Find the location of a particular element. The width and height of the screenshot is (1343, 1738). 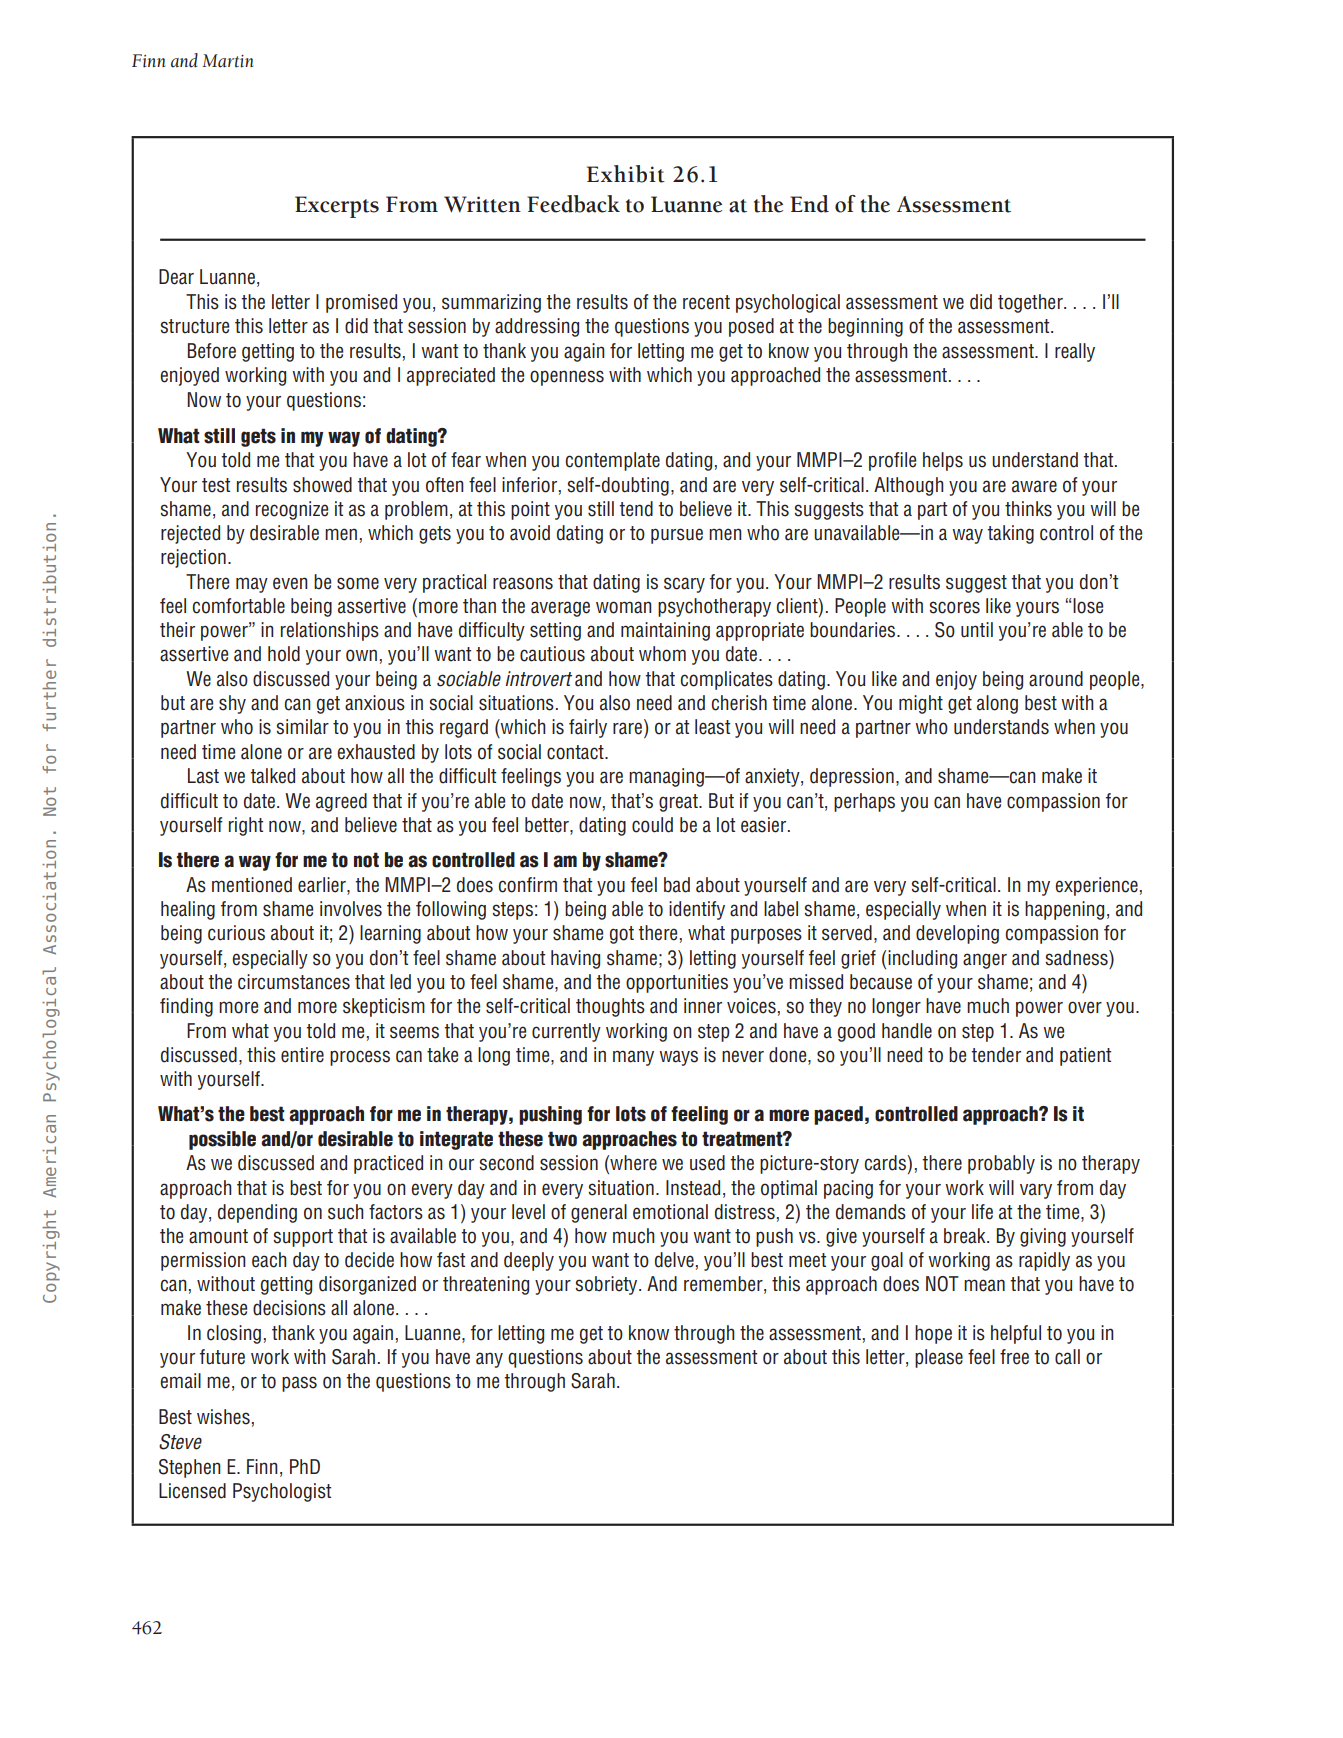

emotional is located at coordinates (670, 1212).
